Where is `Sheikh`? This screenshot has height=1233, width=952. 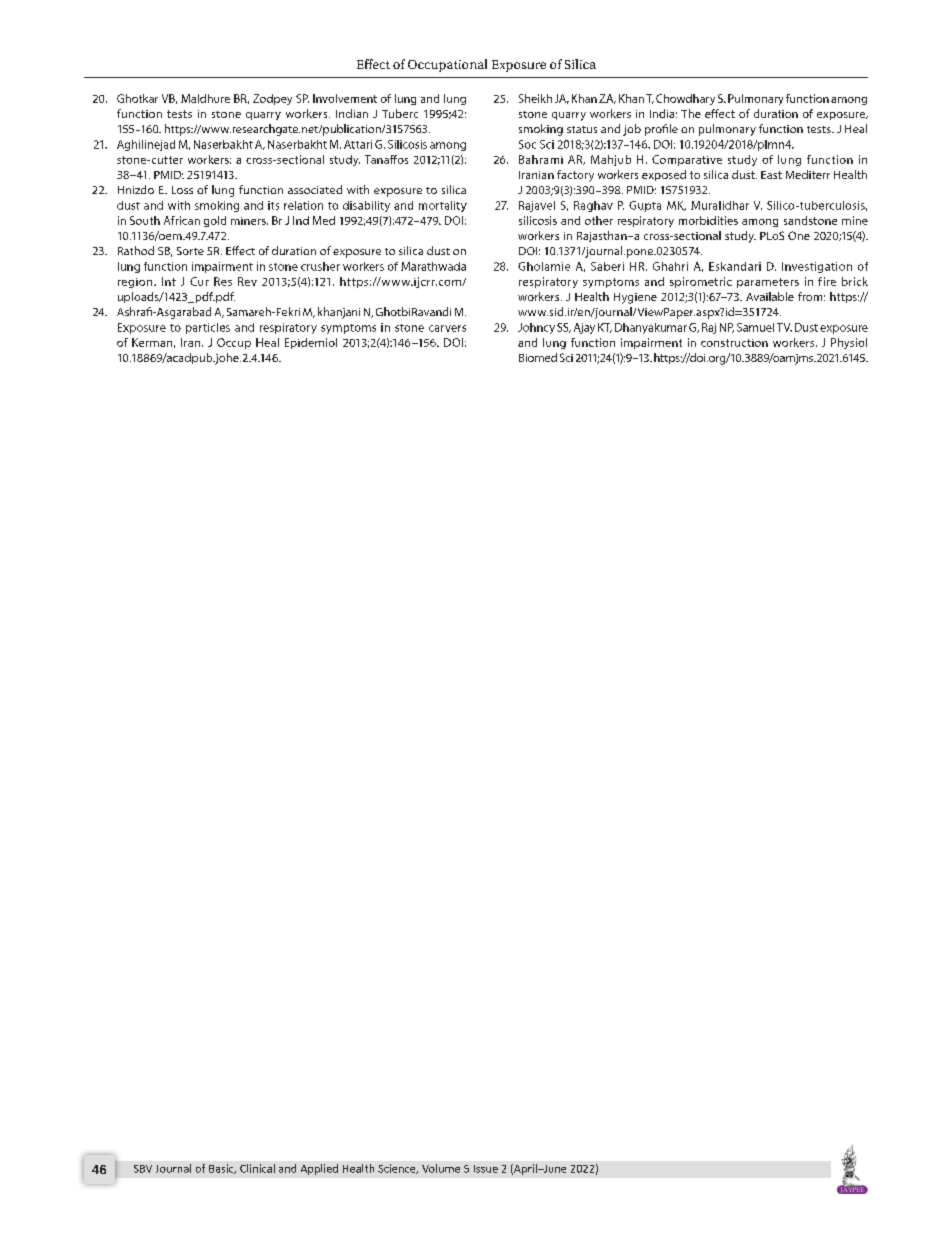 Sheikh is located at coordinates (535, 98).
